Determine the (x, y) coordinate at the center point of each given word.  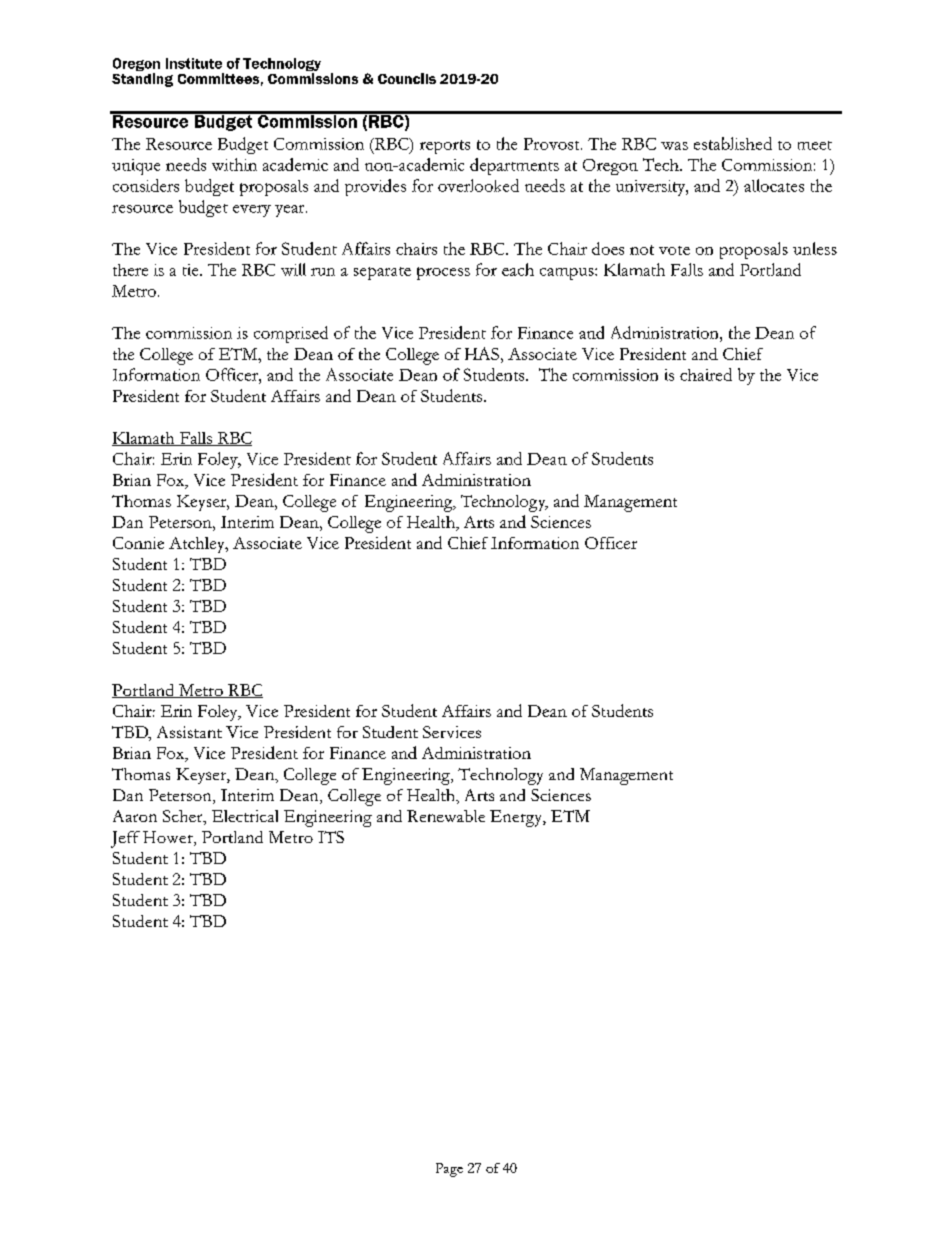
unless (815, 248)
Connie (138, 543)
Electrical (245, 816)
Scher (184, 817)
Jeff (125, 839)
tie (192, 270)
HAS (482, 353)
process (443, 273)
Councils (407, 78)
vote (674, 250)
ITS (331, 837)
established (733, 143)
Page (449, 1170)
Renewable (446, 816)
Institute (194, 63)
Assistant (189, 732)
